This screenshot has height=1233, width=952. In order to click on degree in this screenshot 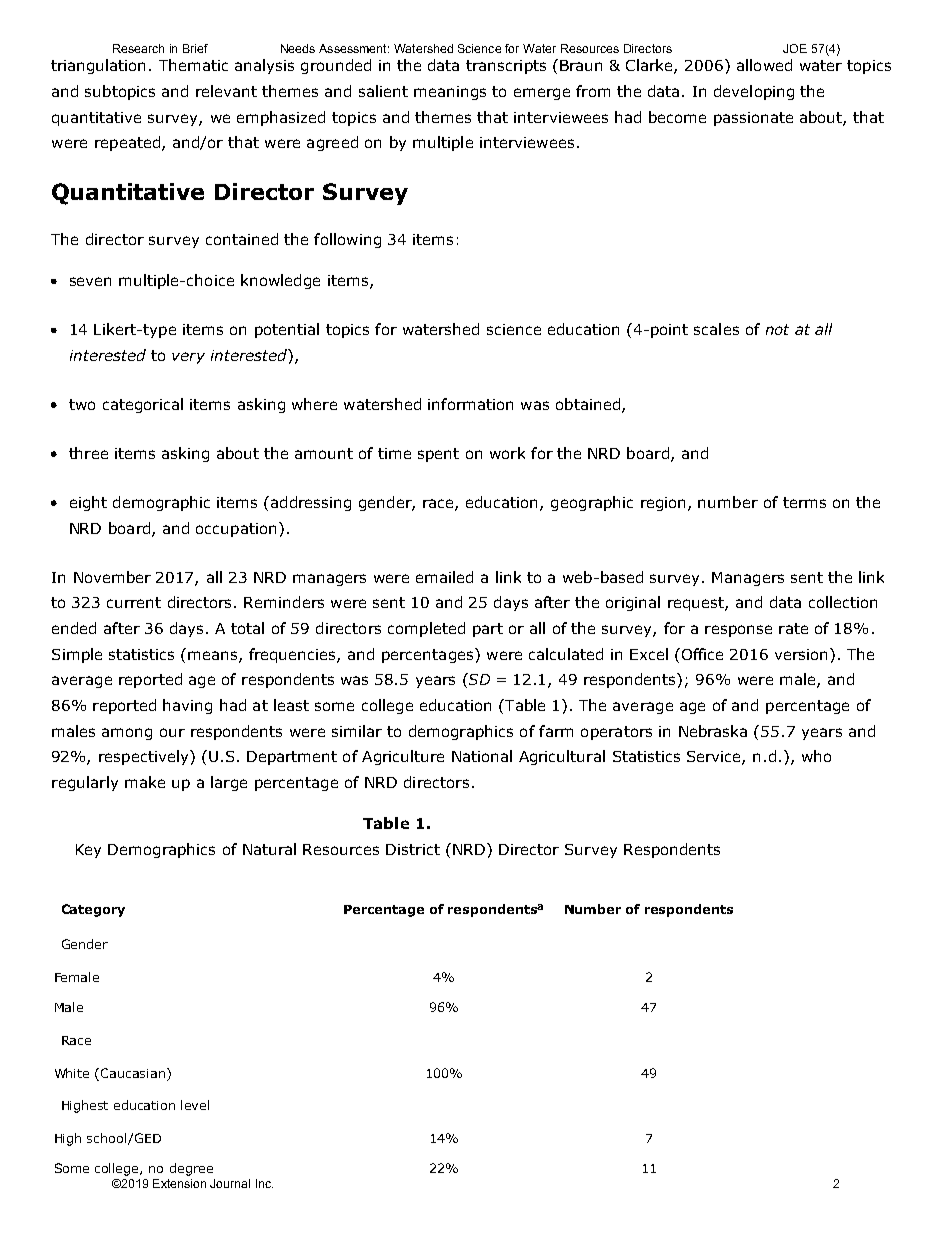, I will do `click(191, 1169)`.
